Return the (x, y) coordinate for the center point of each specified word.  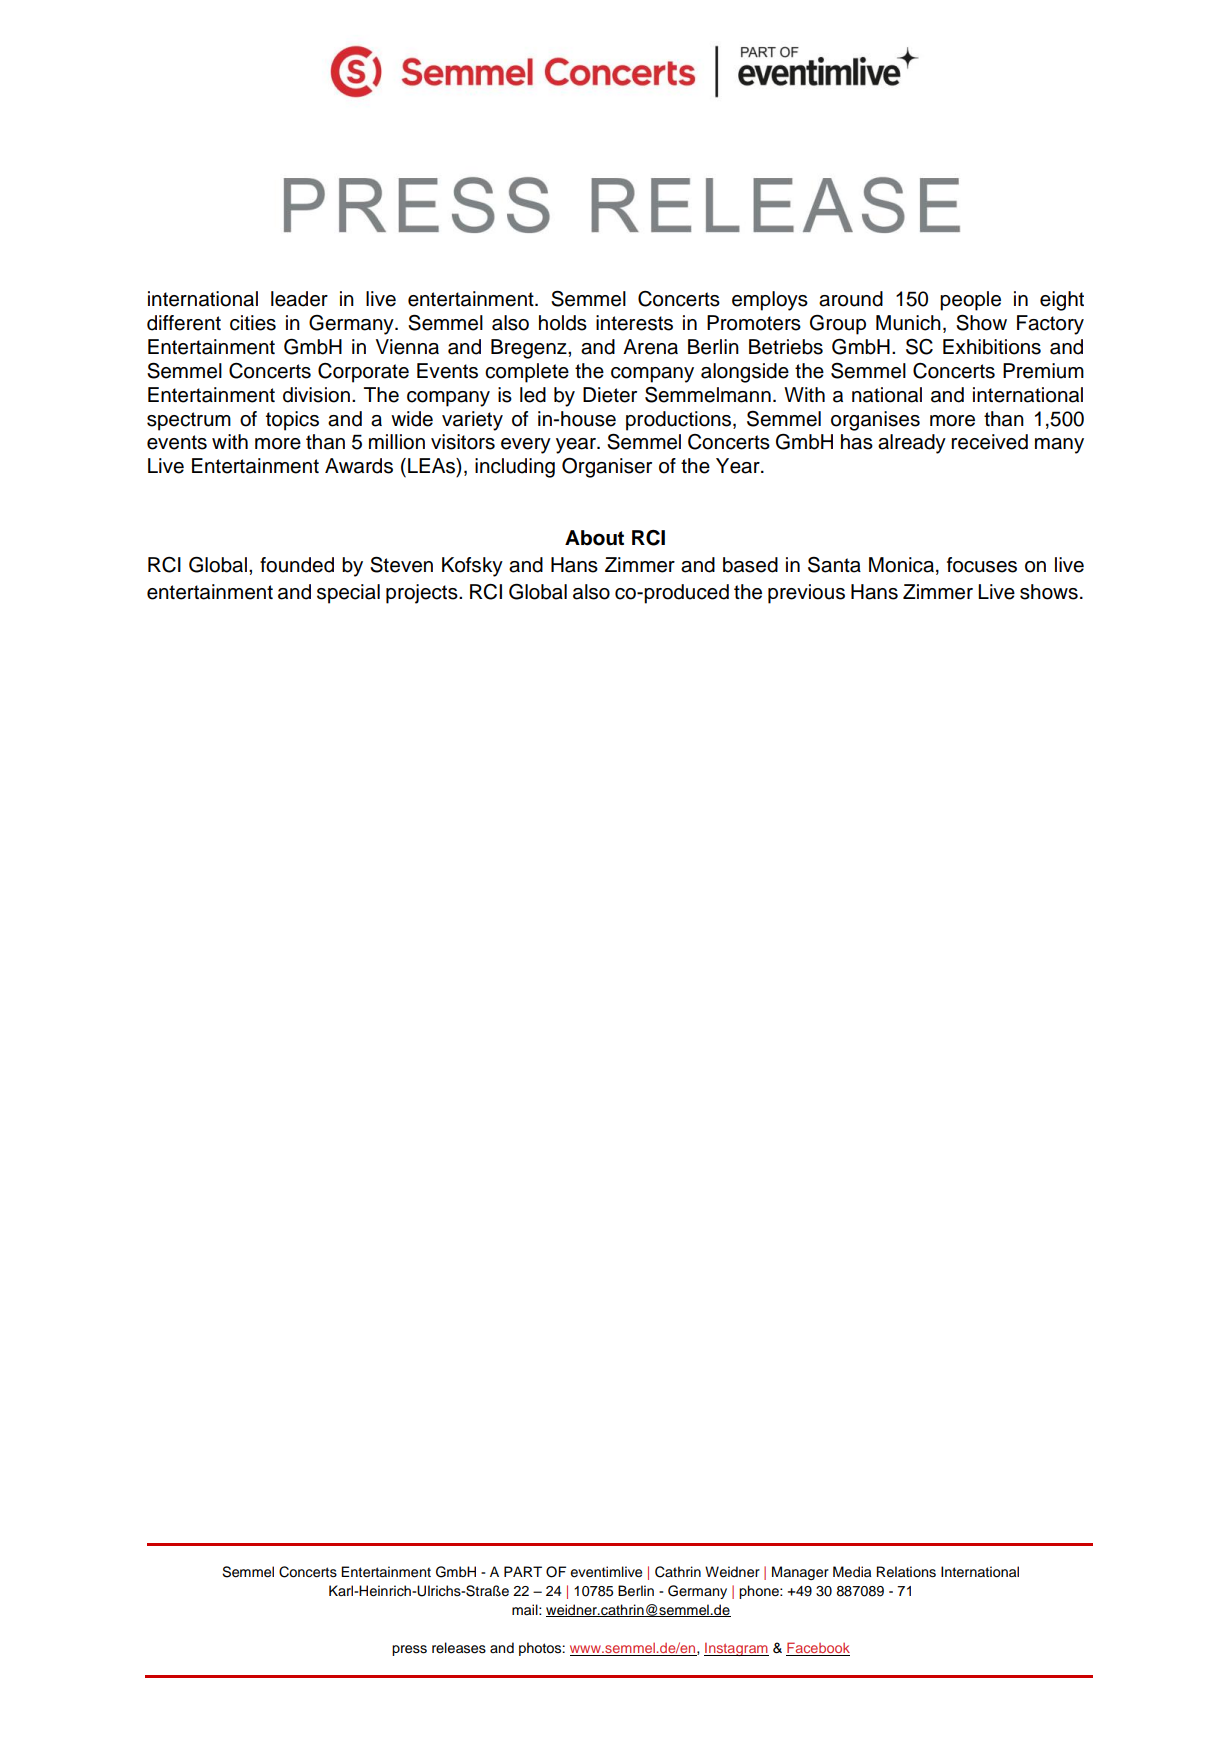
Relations (906, 1572)
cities (253, 323)
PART (523, 1571)
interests (634, 323)
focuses (982, 565)
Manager (800, 1573)
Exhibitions (992, 347)
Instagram (736, 1649)
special (348, 594)
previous (806, 594)
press (409, 1650)
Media (852, 1572)
